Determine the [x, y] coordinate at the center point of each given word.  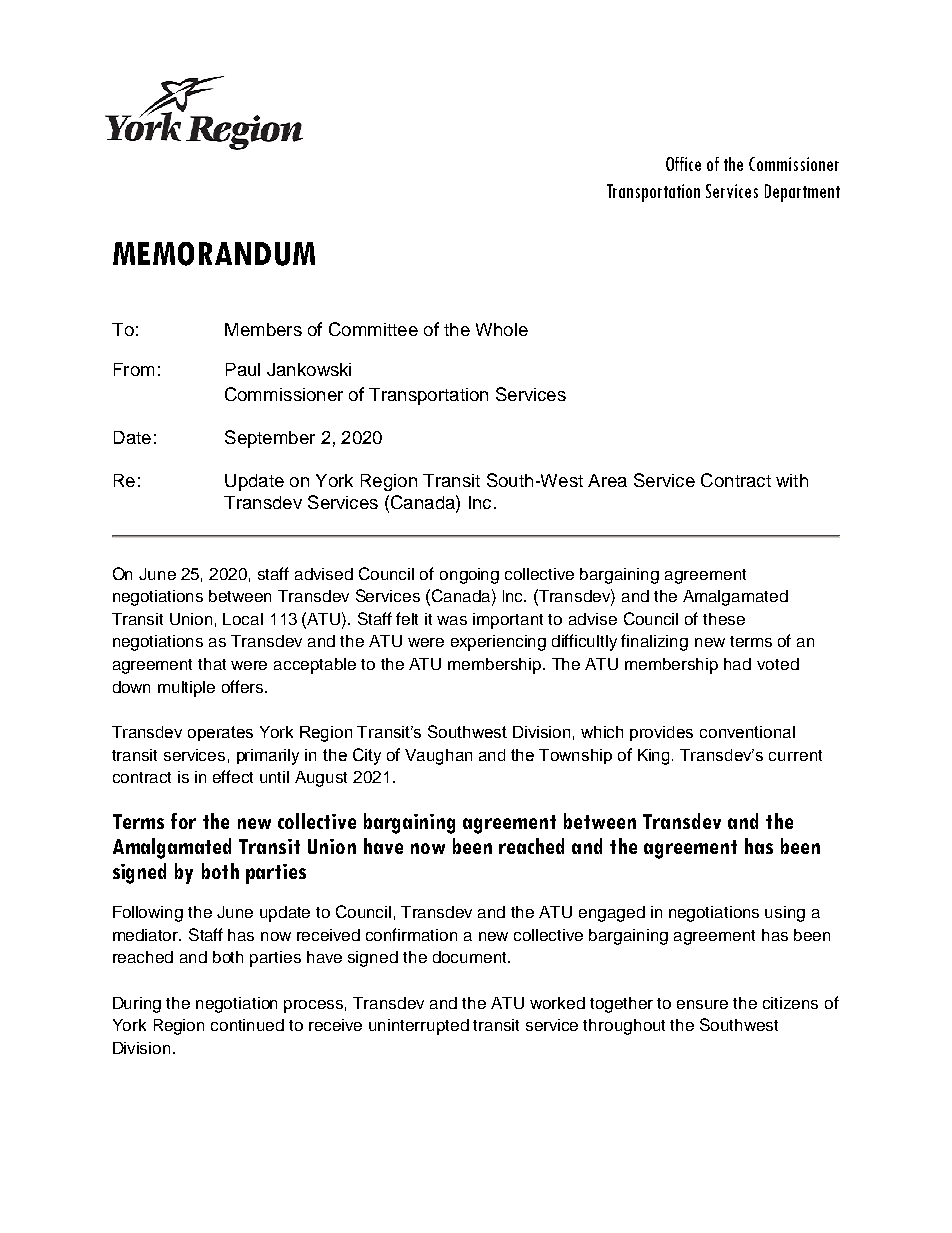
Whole [502, 329]
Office [683, 164]
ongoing [469, 576]
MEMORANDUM [214, 254]
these [724, 619]
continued [247, 1025]
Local [243, 619]
